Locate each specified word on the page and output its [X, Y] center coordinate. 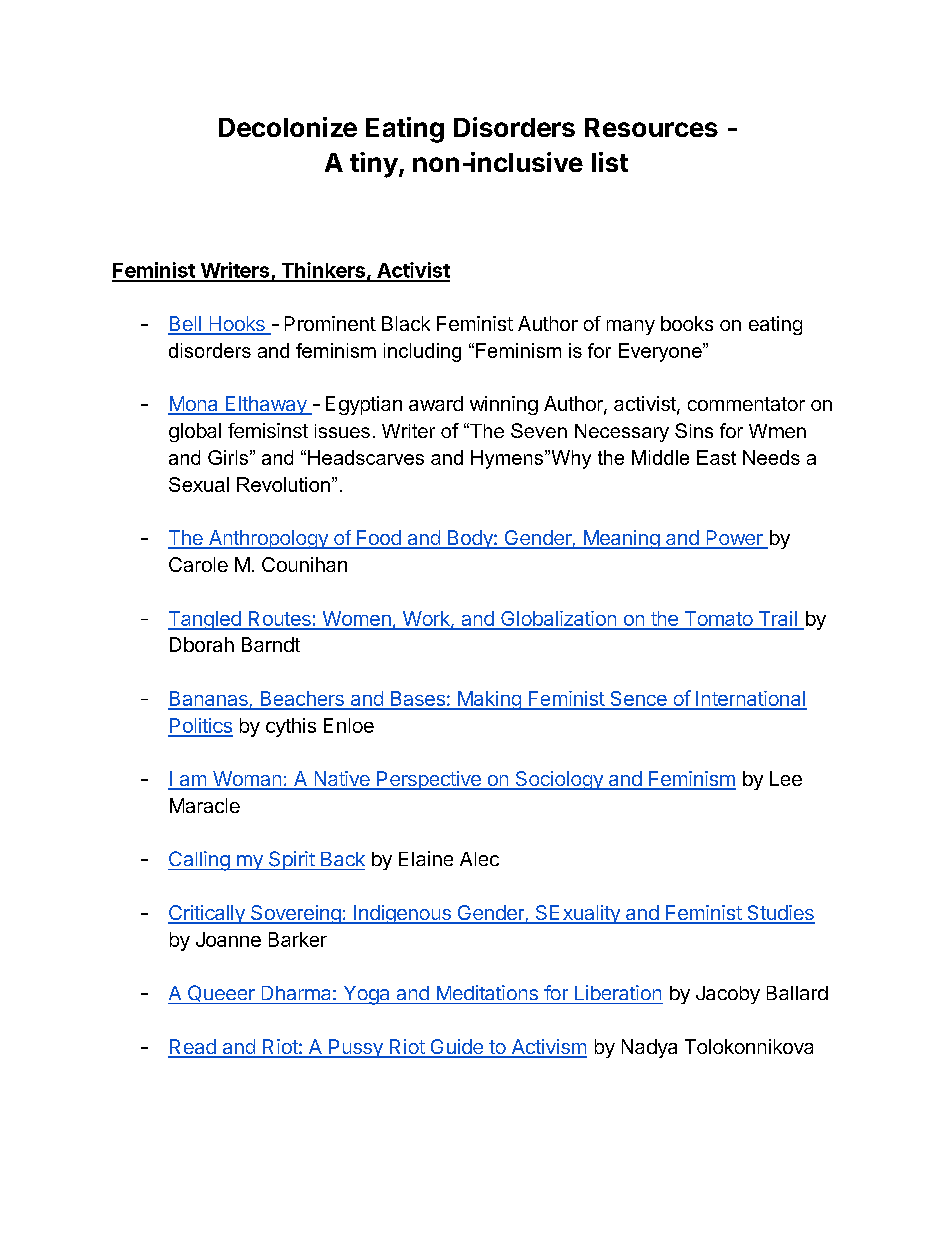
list [610, 162]
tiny [374, 165]
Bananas [209, 700]
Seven [539, 430]
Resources [651, 127]
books [687, 323]
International [750, 700]
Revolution [283, 484]
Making [489, 700]
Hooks [237, 325]
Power [734, 539]
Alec [479, 859]
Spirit [291, 860]
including [422, 352]
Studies [780, 914]
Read [193, 1048]
